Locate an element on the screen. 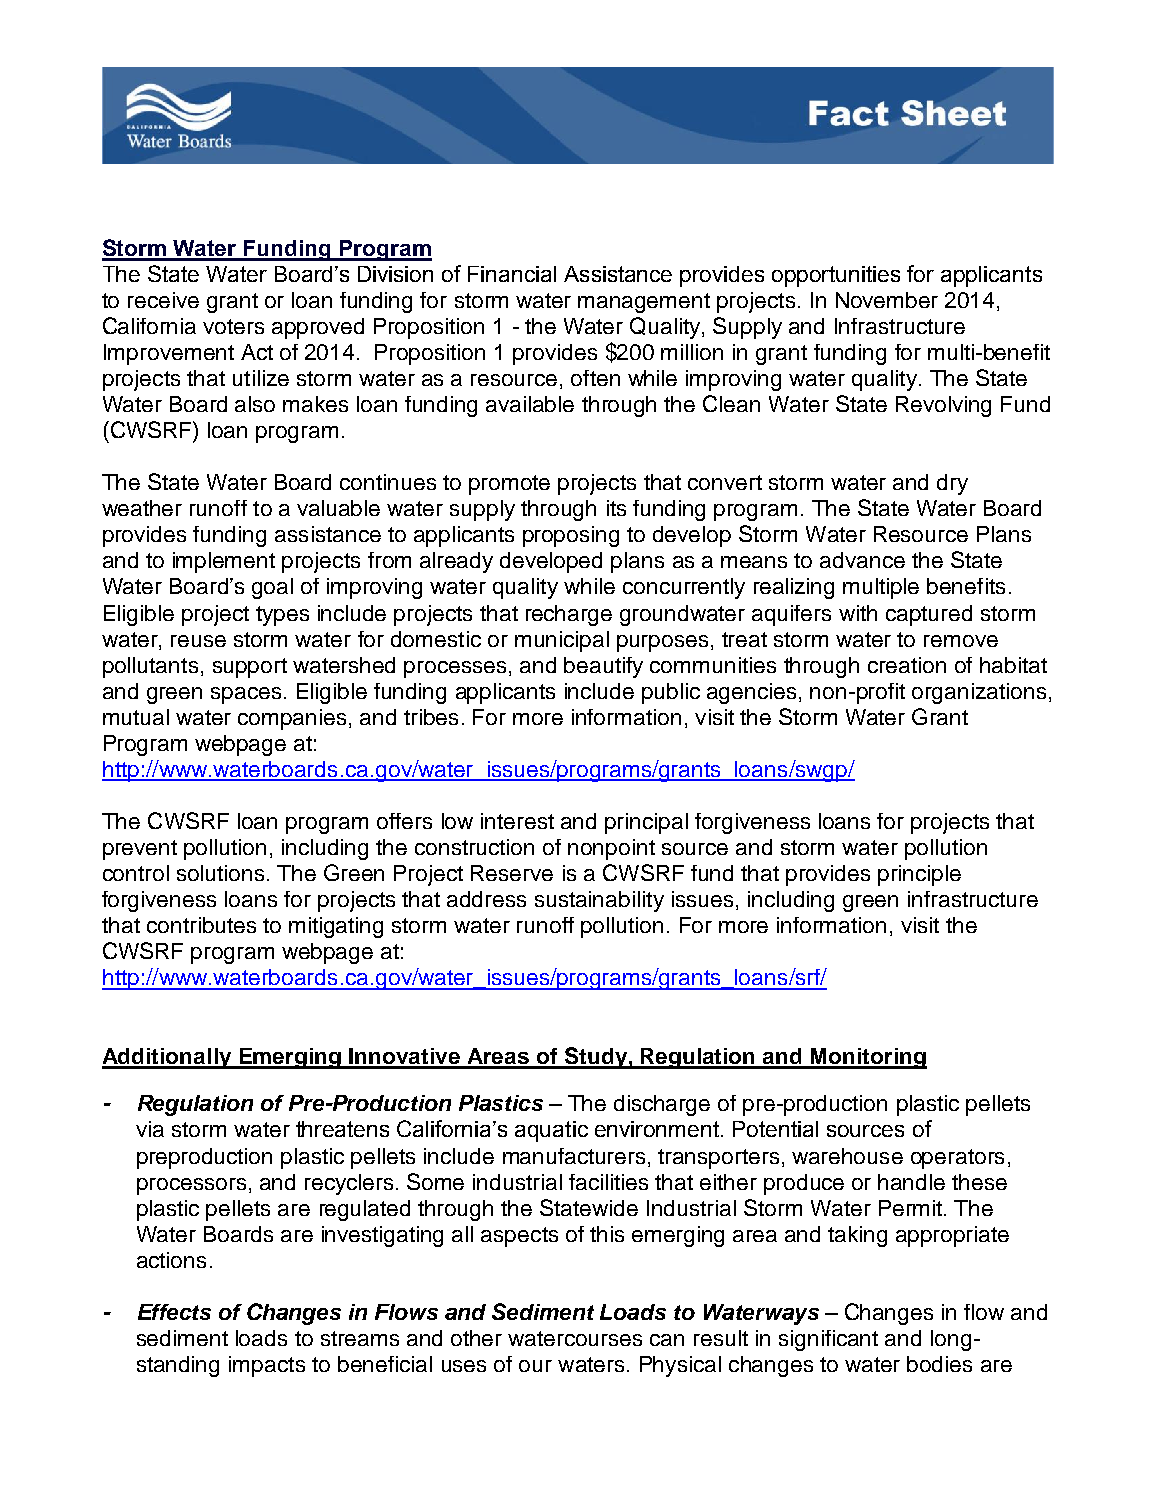 Image resolution: width=1156 pixels, height=1496 pixels. November is located at coordinates (887, 300).
